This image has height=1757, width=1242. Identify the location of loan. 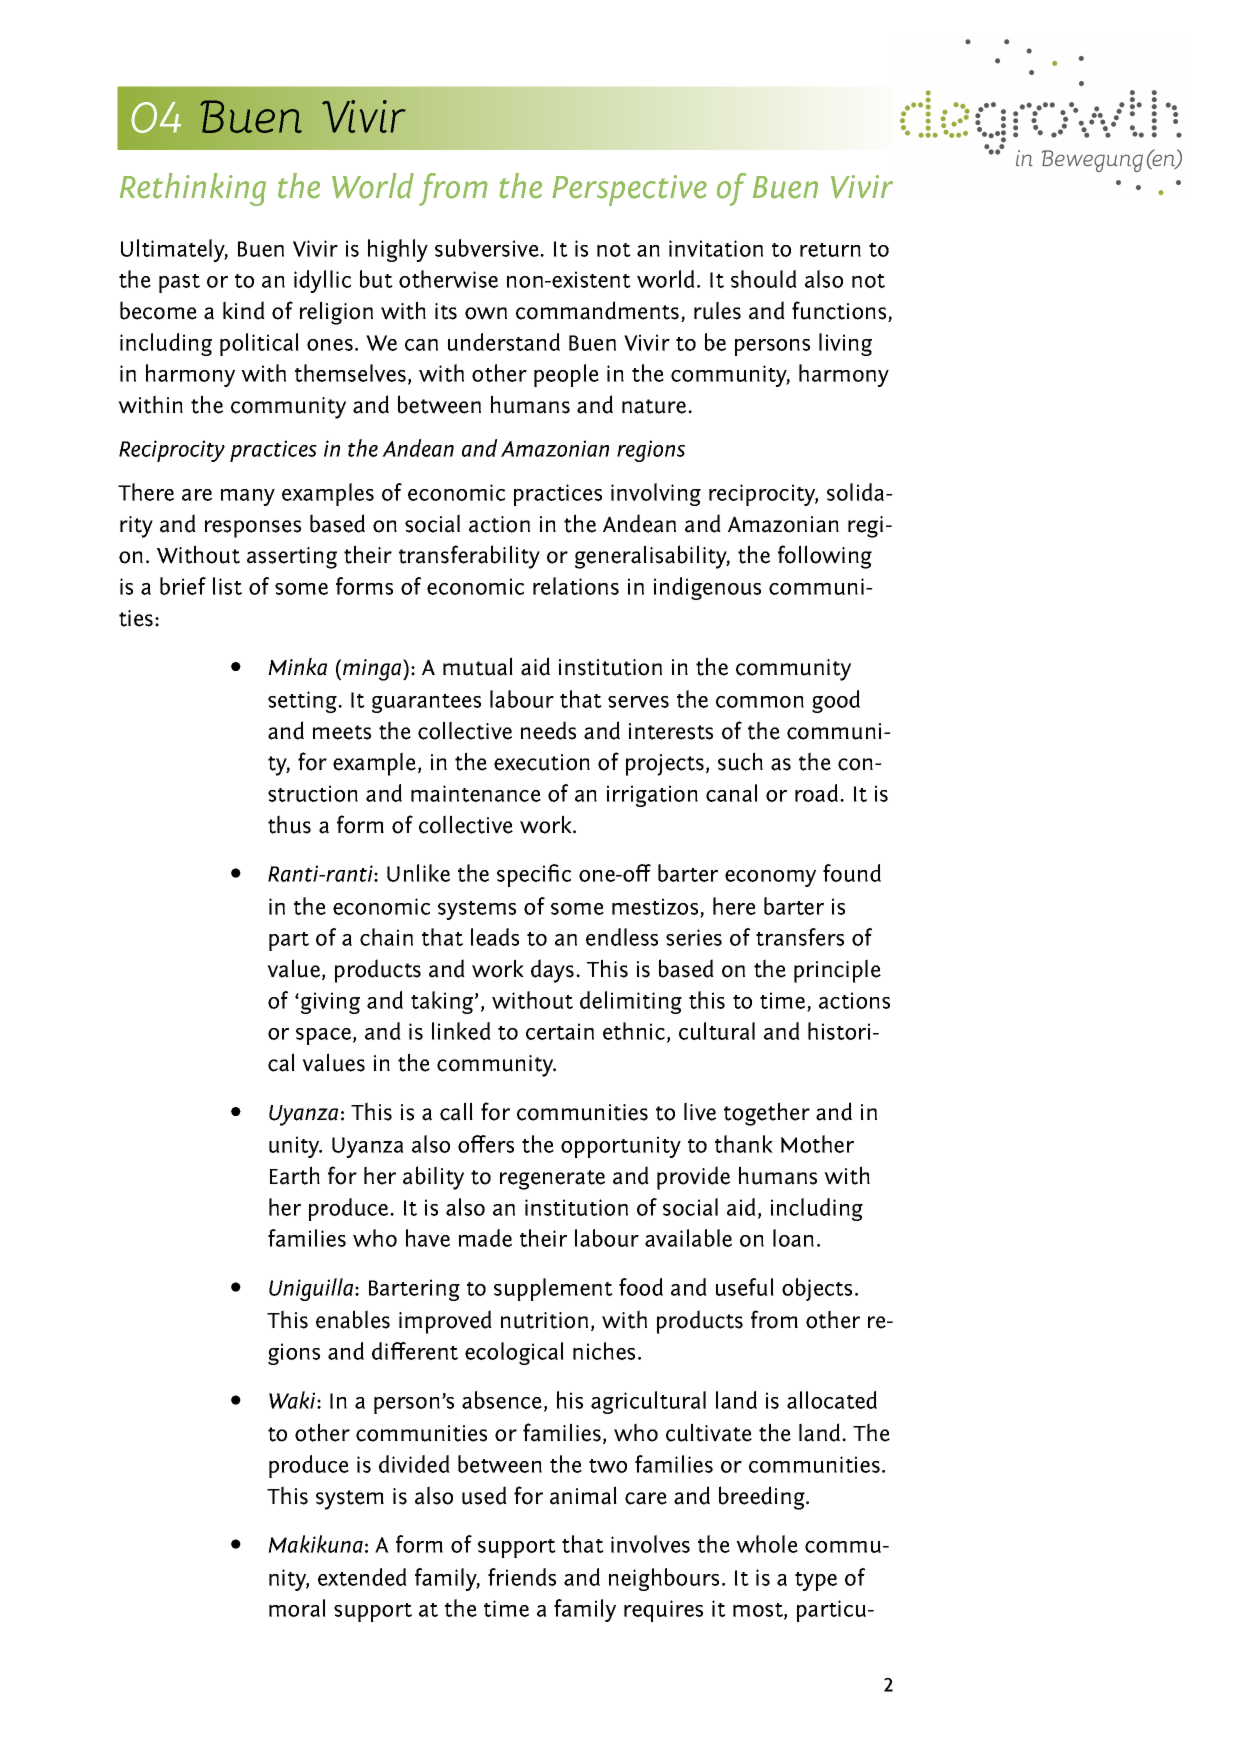
(793, 1238).
